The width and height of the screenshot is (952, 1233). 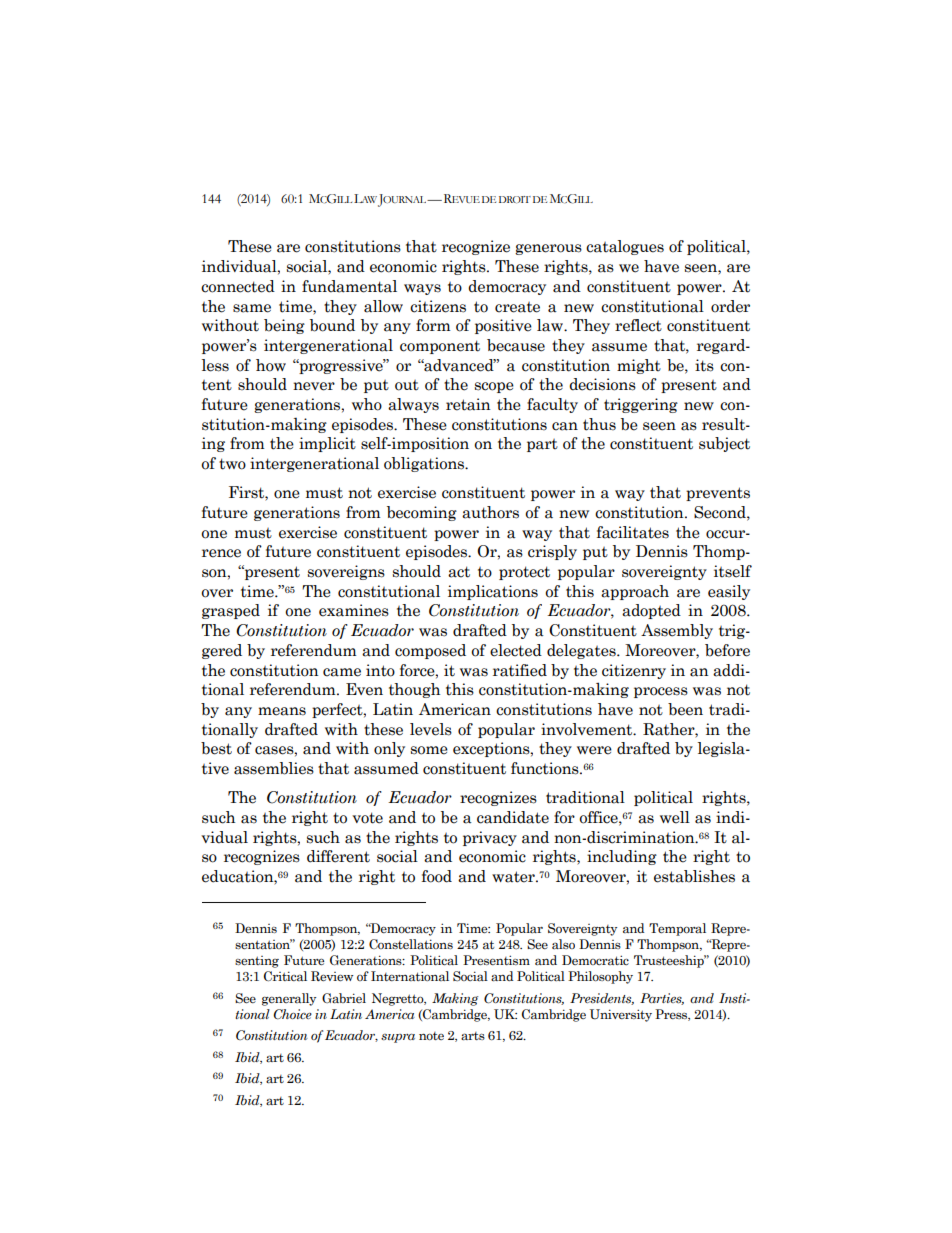 I want to click on connected, so click(x=238, y=286).
